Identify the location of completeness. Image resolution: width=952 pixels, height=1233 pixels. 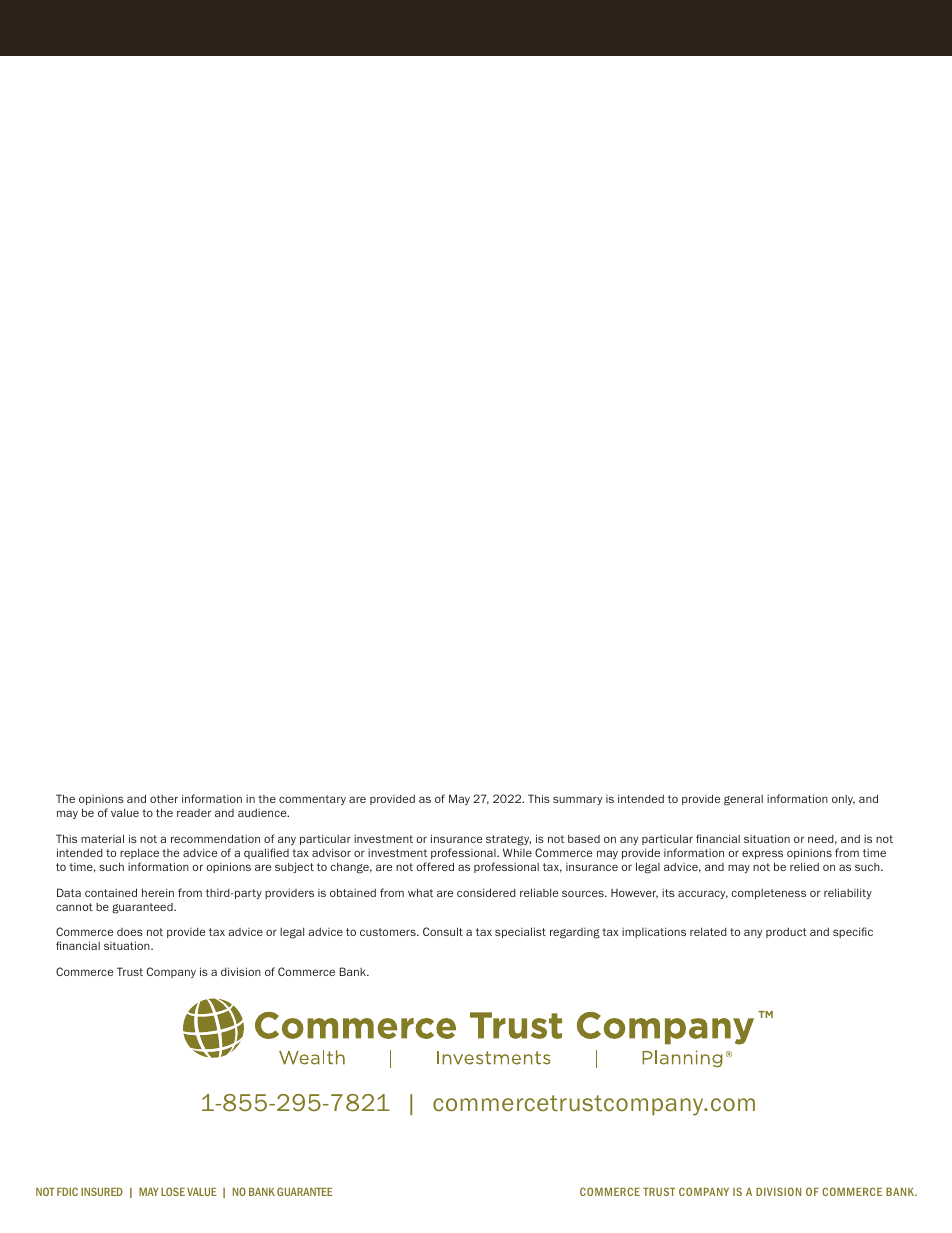
(768, 894).
